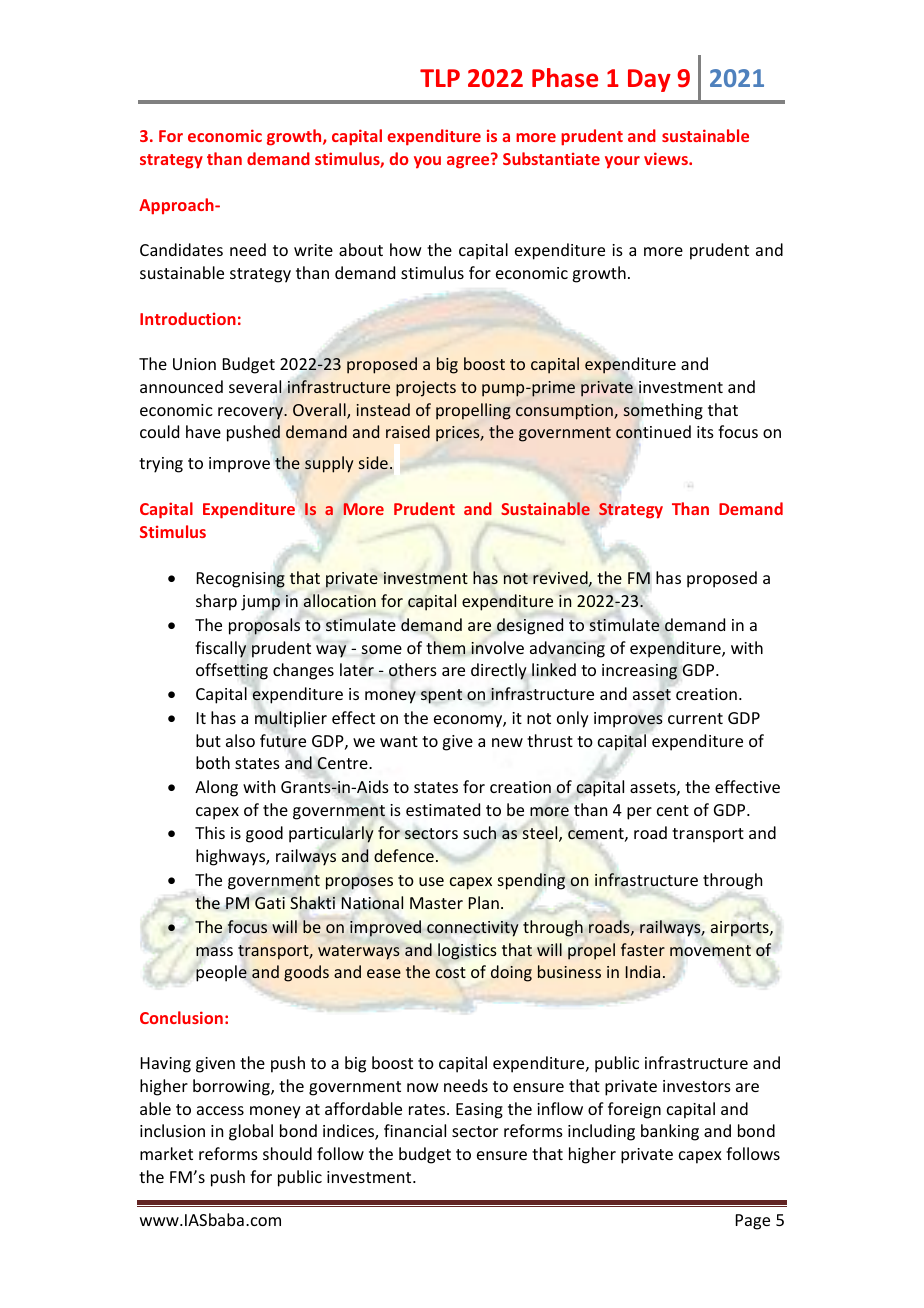  Describe the element at coordinates (313, 250) in the screenshot. I see `write` at that location.
